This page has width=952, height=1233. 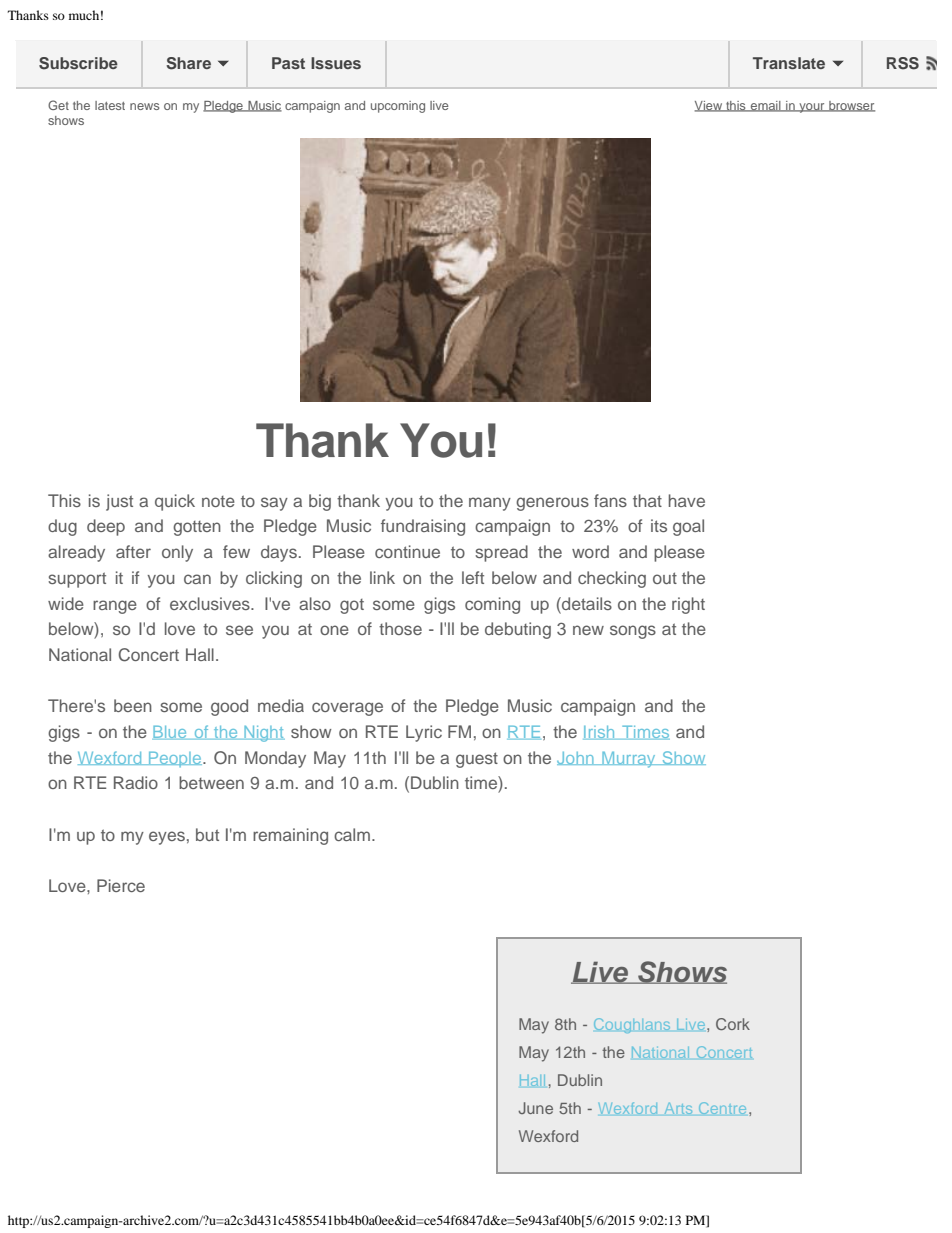 What do you see at coordinates (145, 106) in the page?
I see `news` at bounding box center [145, 106].
